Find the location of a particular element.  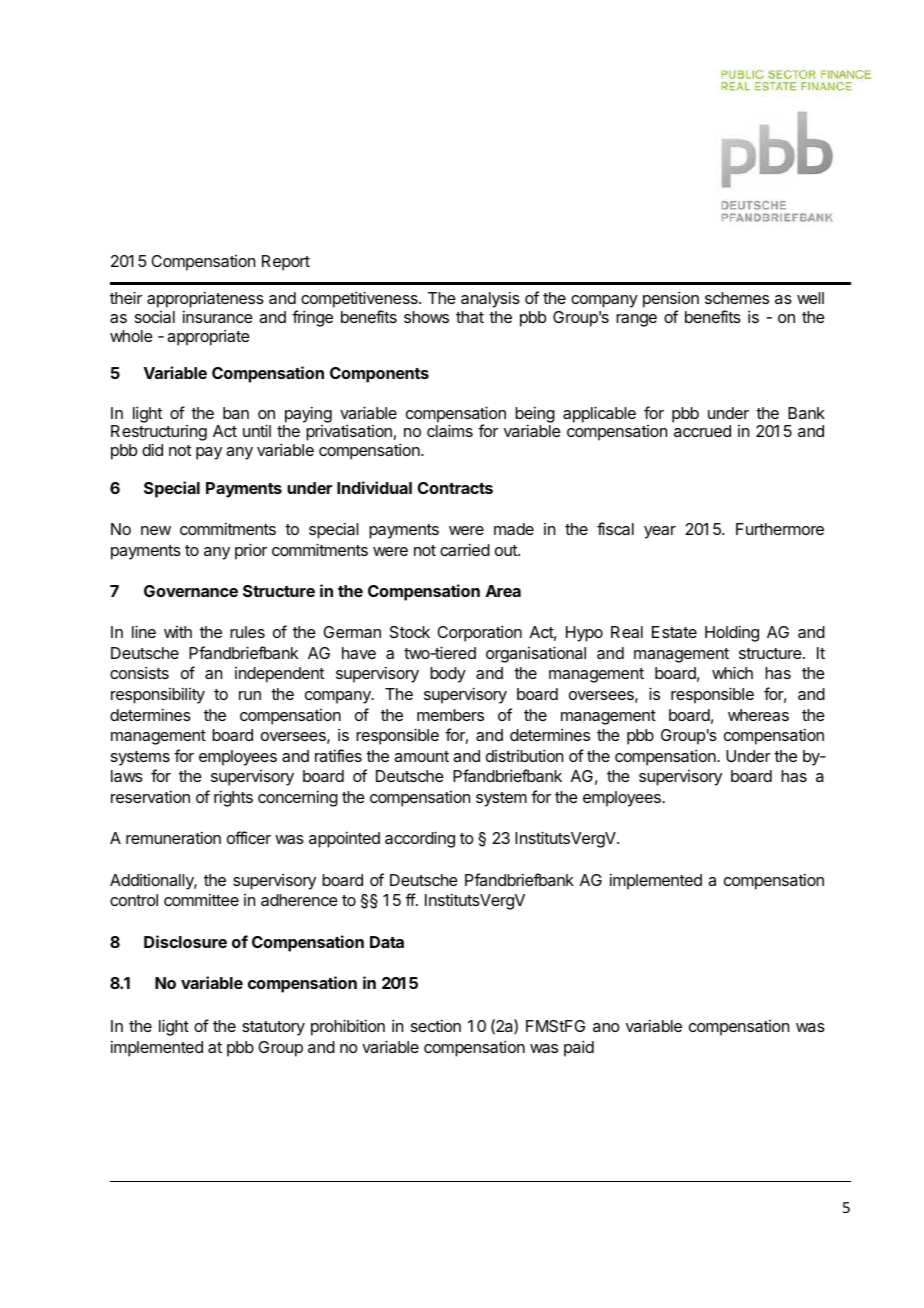

analysis is located at coordinates (490, 299).
